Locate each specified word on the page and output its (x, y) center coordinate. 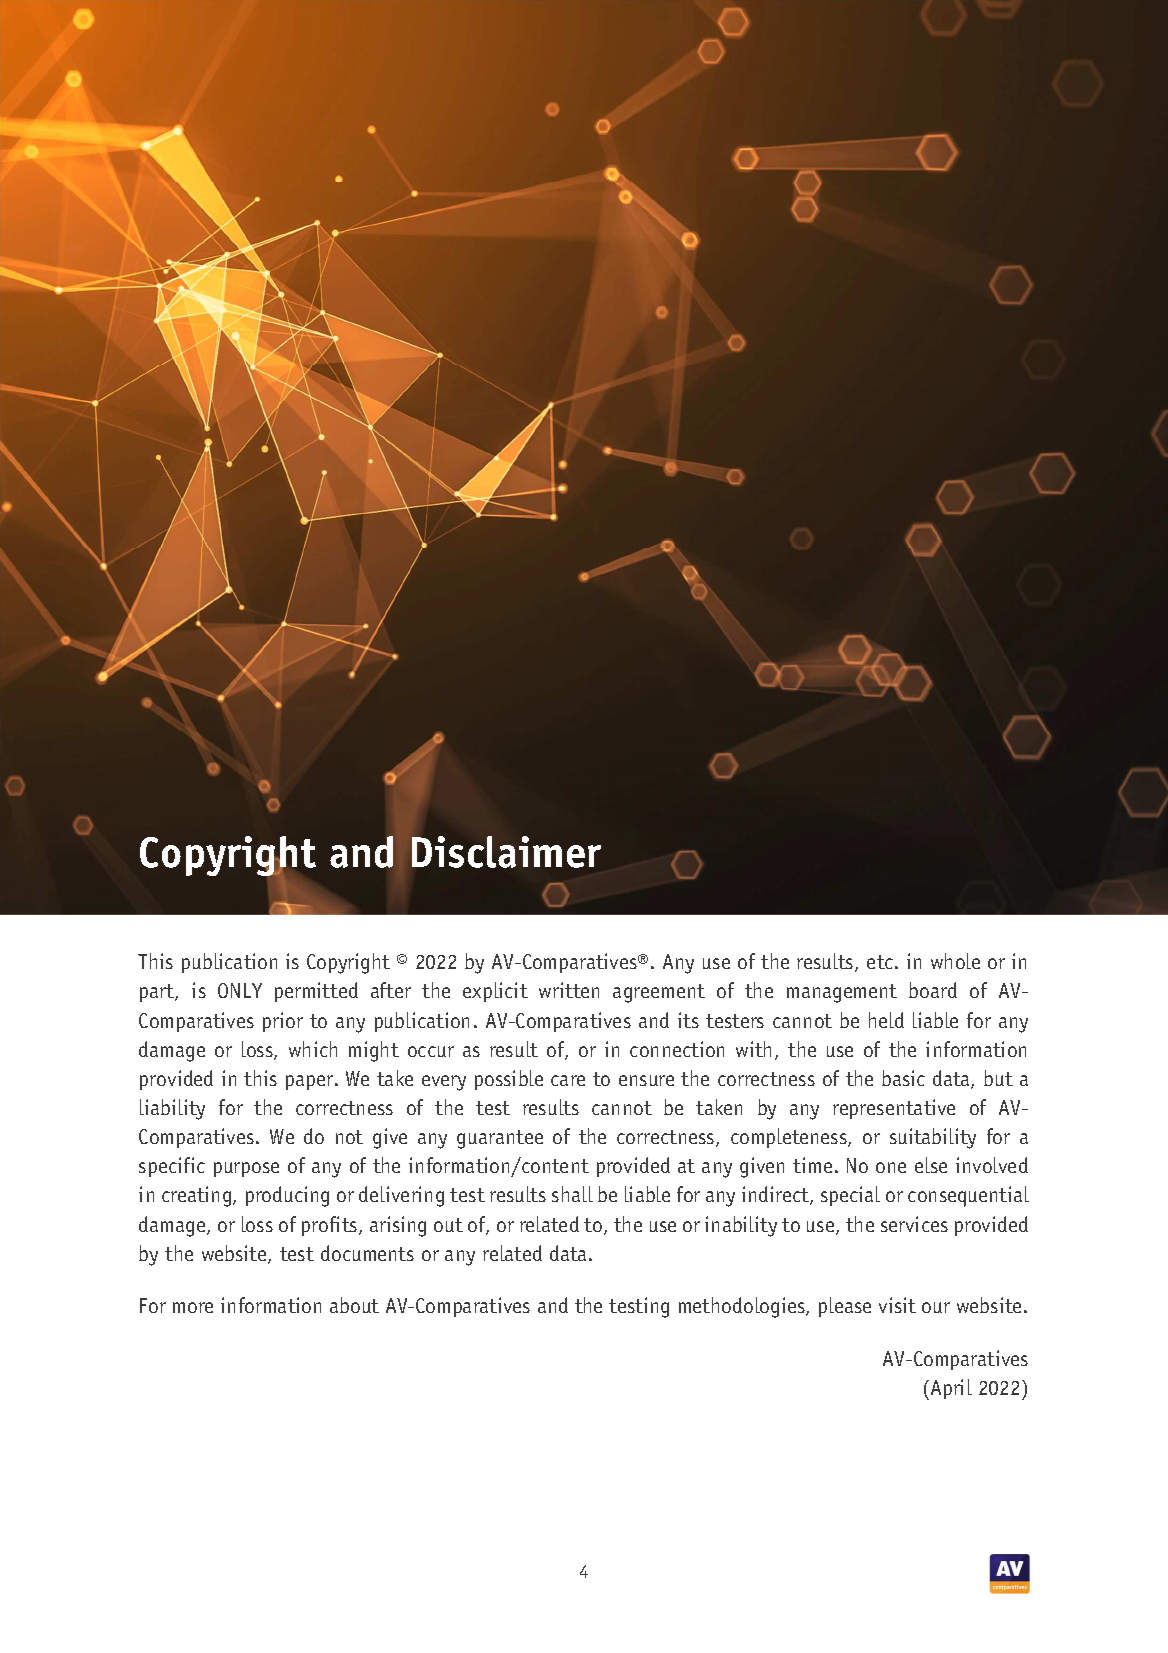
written (569, 990)
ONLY (240, 990)
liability (172, 1109)
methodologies (743, 1307)
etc (881, 962)
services (914, 1224)
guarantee (500, 1139)
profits (331, 1226)
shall (572, 1194)
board (933, 990)
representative (894, 1109)
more (193, 1307)
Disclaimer (506, 852)
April (950, 1389)
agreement (659, 993)
